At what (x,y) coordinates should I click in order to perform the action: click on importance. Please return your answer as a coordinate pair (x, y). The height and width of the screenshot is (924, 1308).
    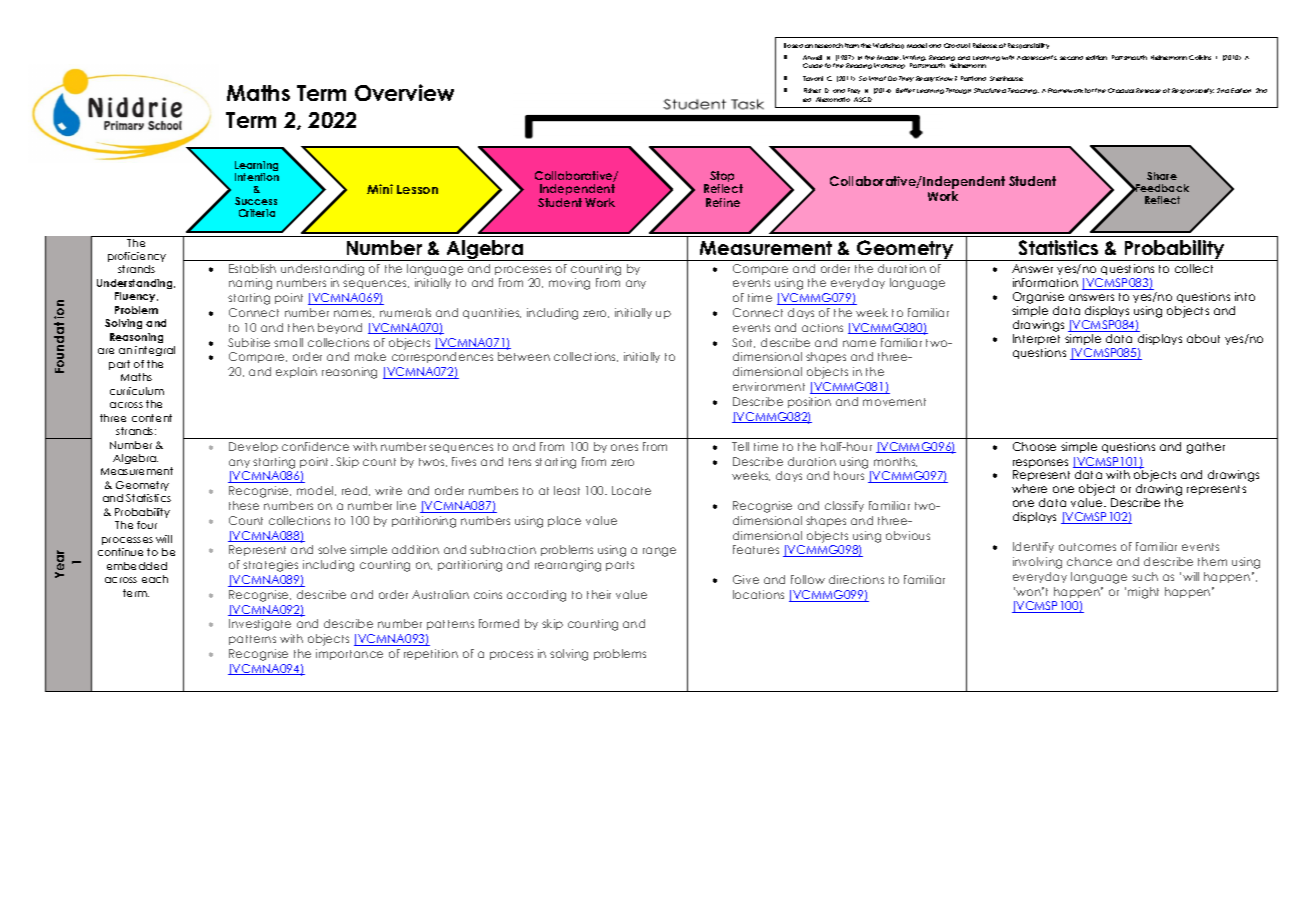
    Looking at the image, I should click on (349, 654).
